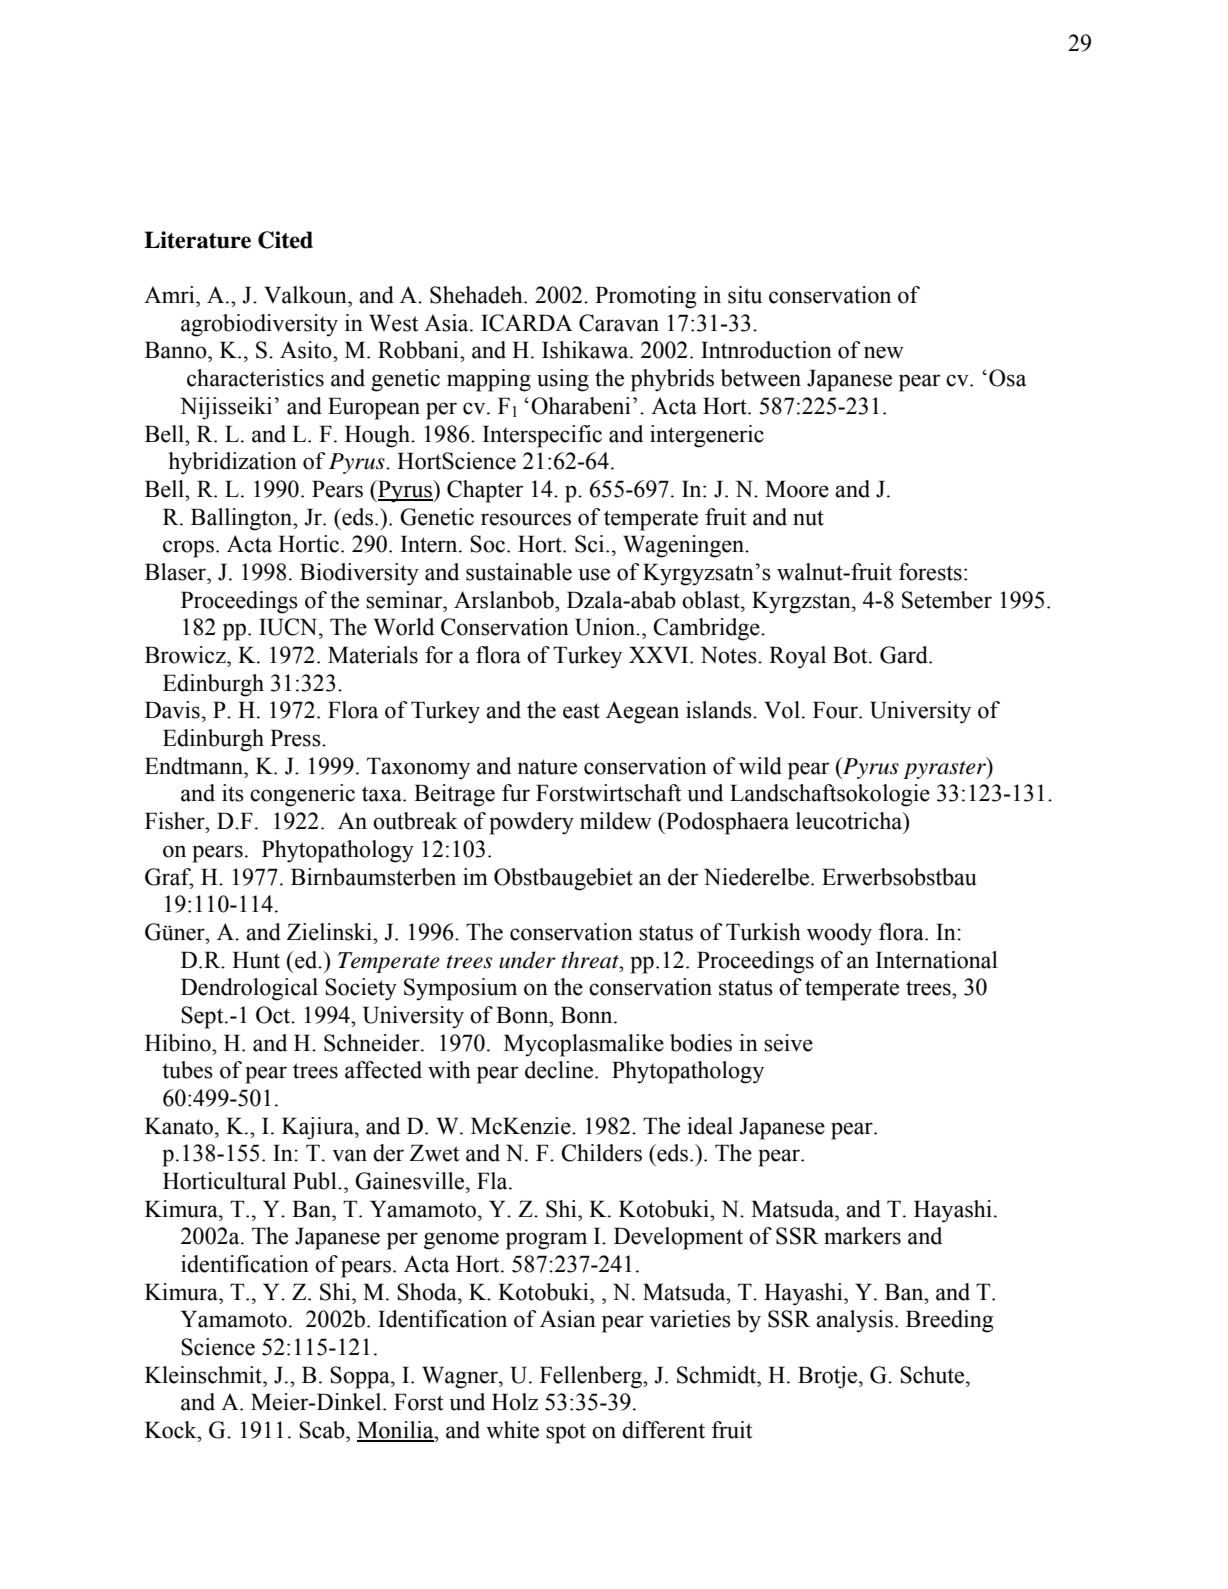 The width and height of the screenshot is (1228, 1589). I want to click on Breeding, so click(950, 1321).
